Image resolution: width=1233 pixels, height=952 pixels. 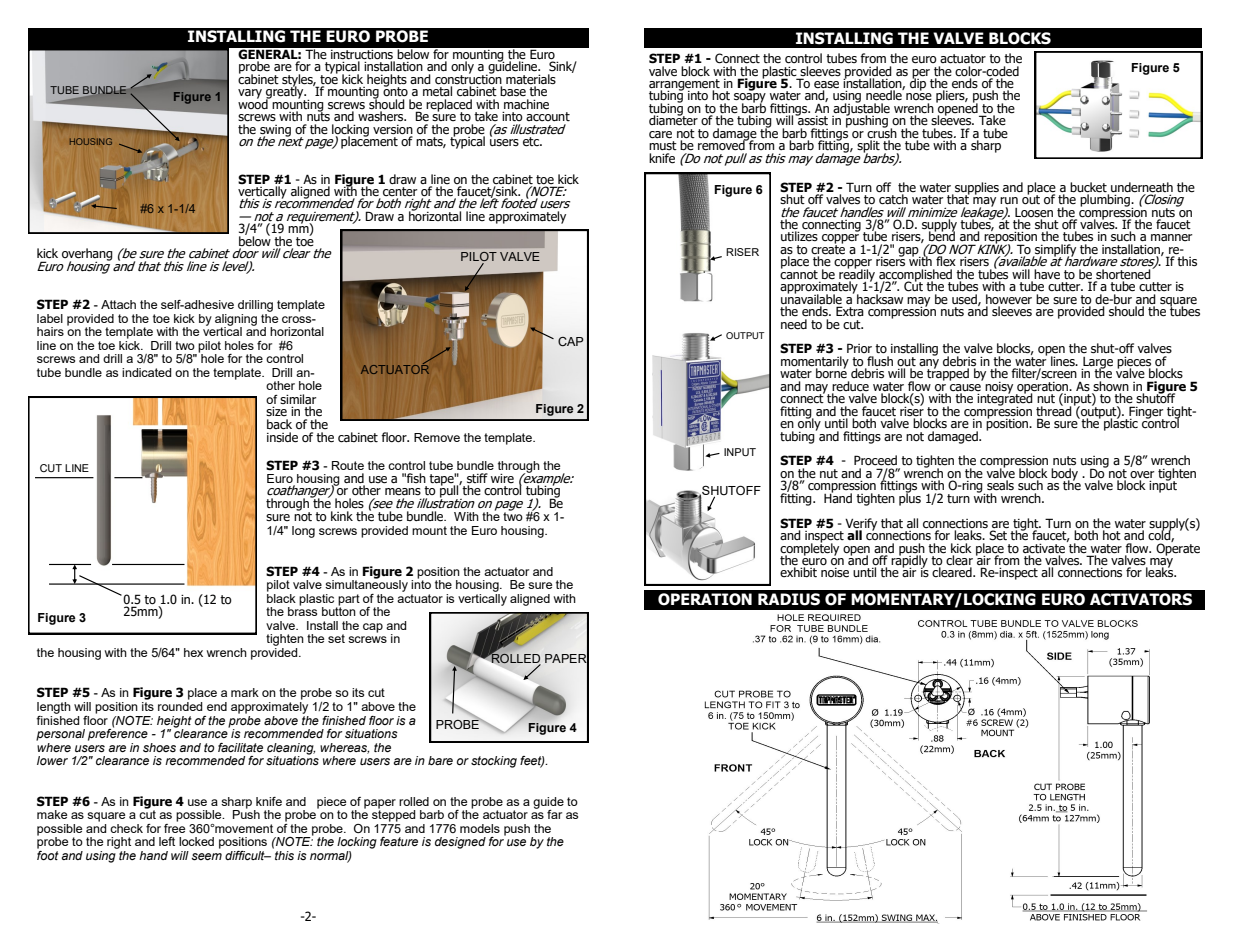 I want to click on nose, so click(x=919, y=97).
